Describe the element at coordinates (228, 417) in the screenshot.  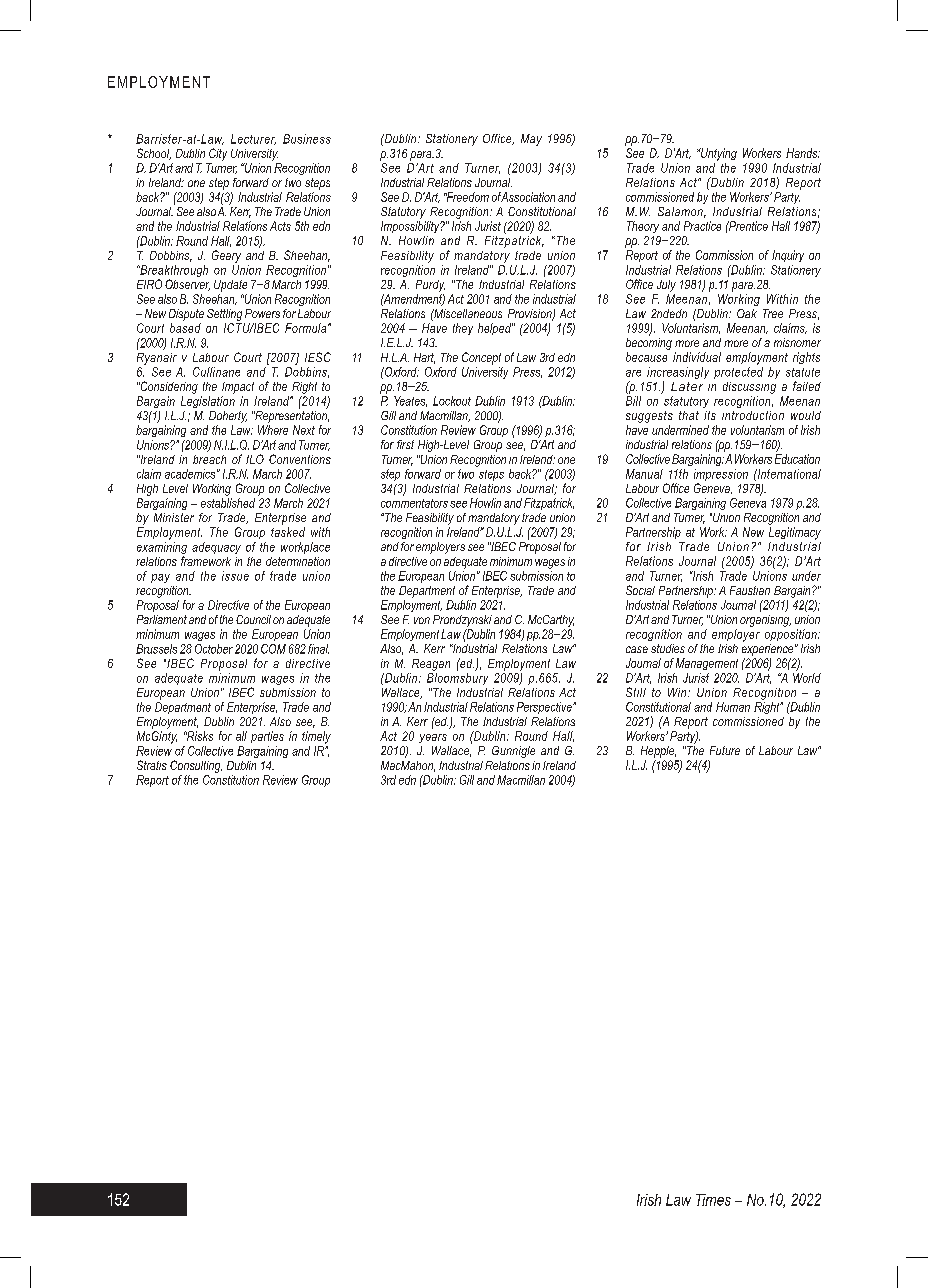
I see `Doherty` at that location.
